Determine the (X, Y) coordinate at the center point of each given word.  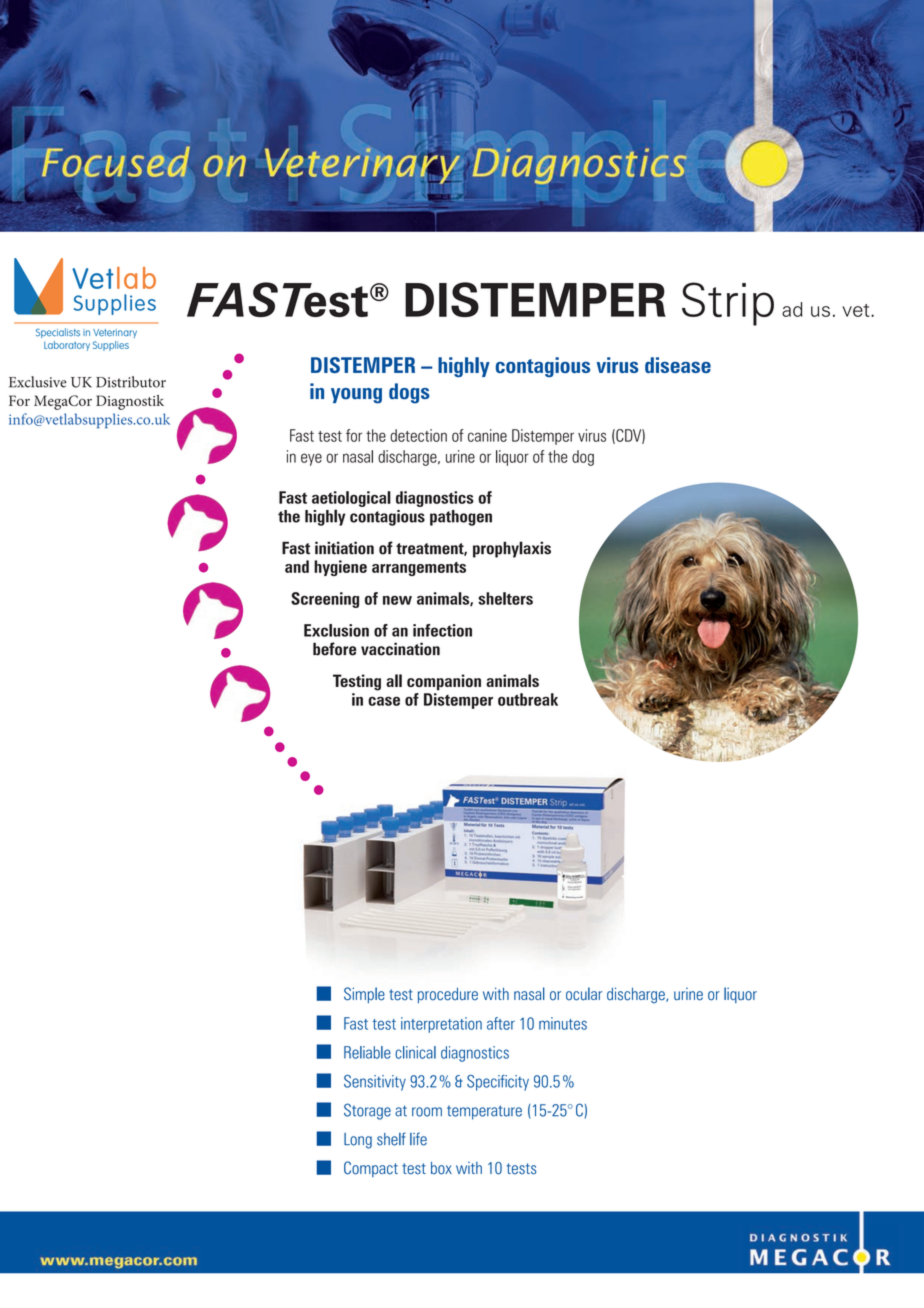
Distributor (131, 382)
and (297, 566)
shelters (505, 598)
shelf (391, 1139)
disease (678, 365)
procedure (448, 995)
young (356, 396)
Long (358, 1141)
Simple (364, 995)
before (334, 649)
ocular (584, 994)
